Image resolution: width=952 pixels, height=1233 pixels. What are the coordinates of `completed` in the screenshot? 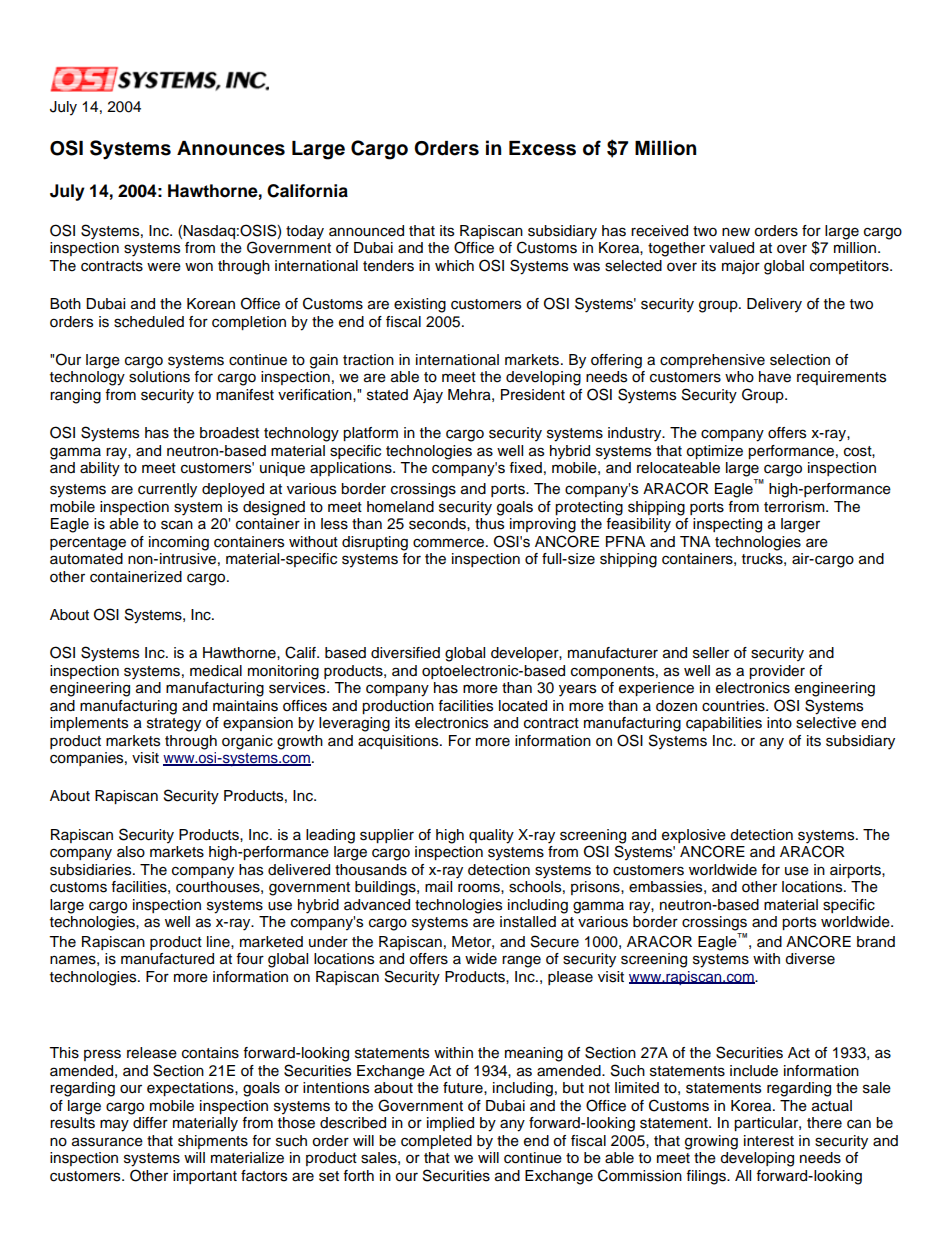 It's located at (436, 1142).
